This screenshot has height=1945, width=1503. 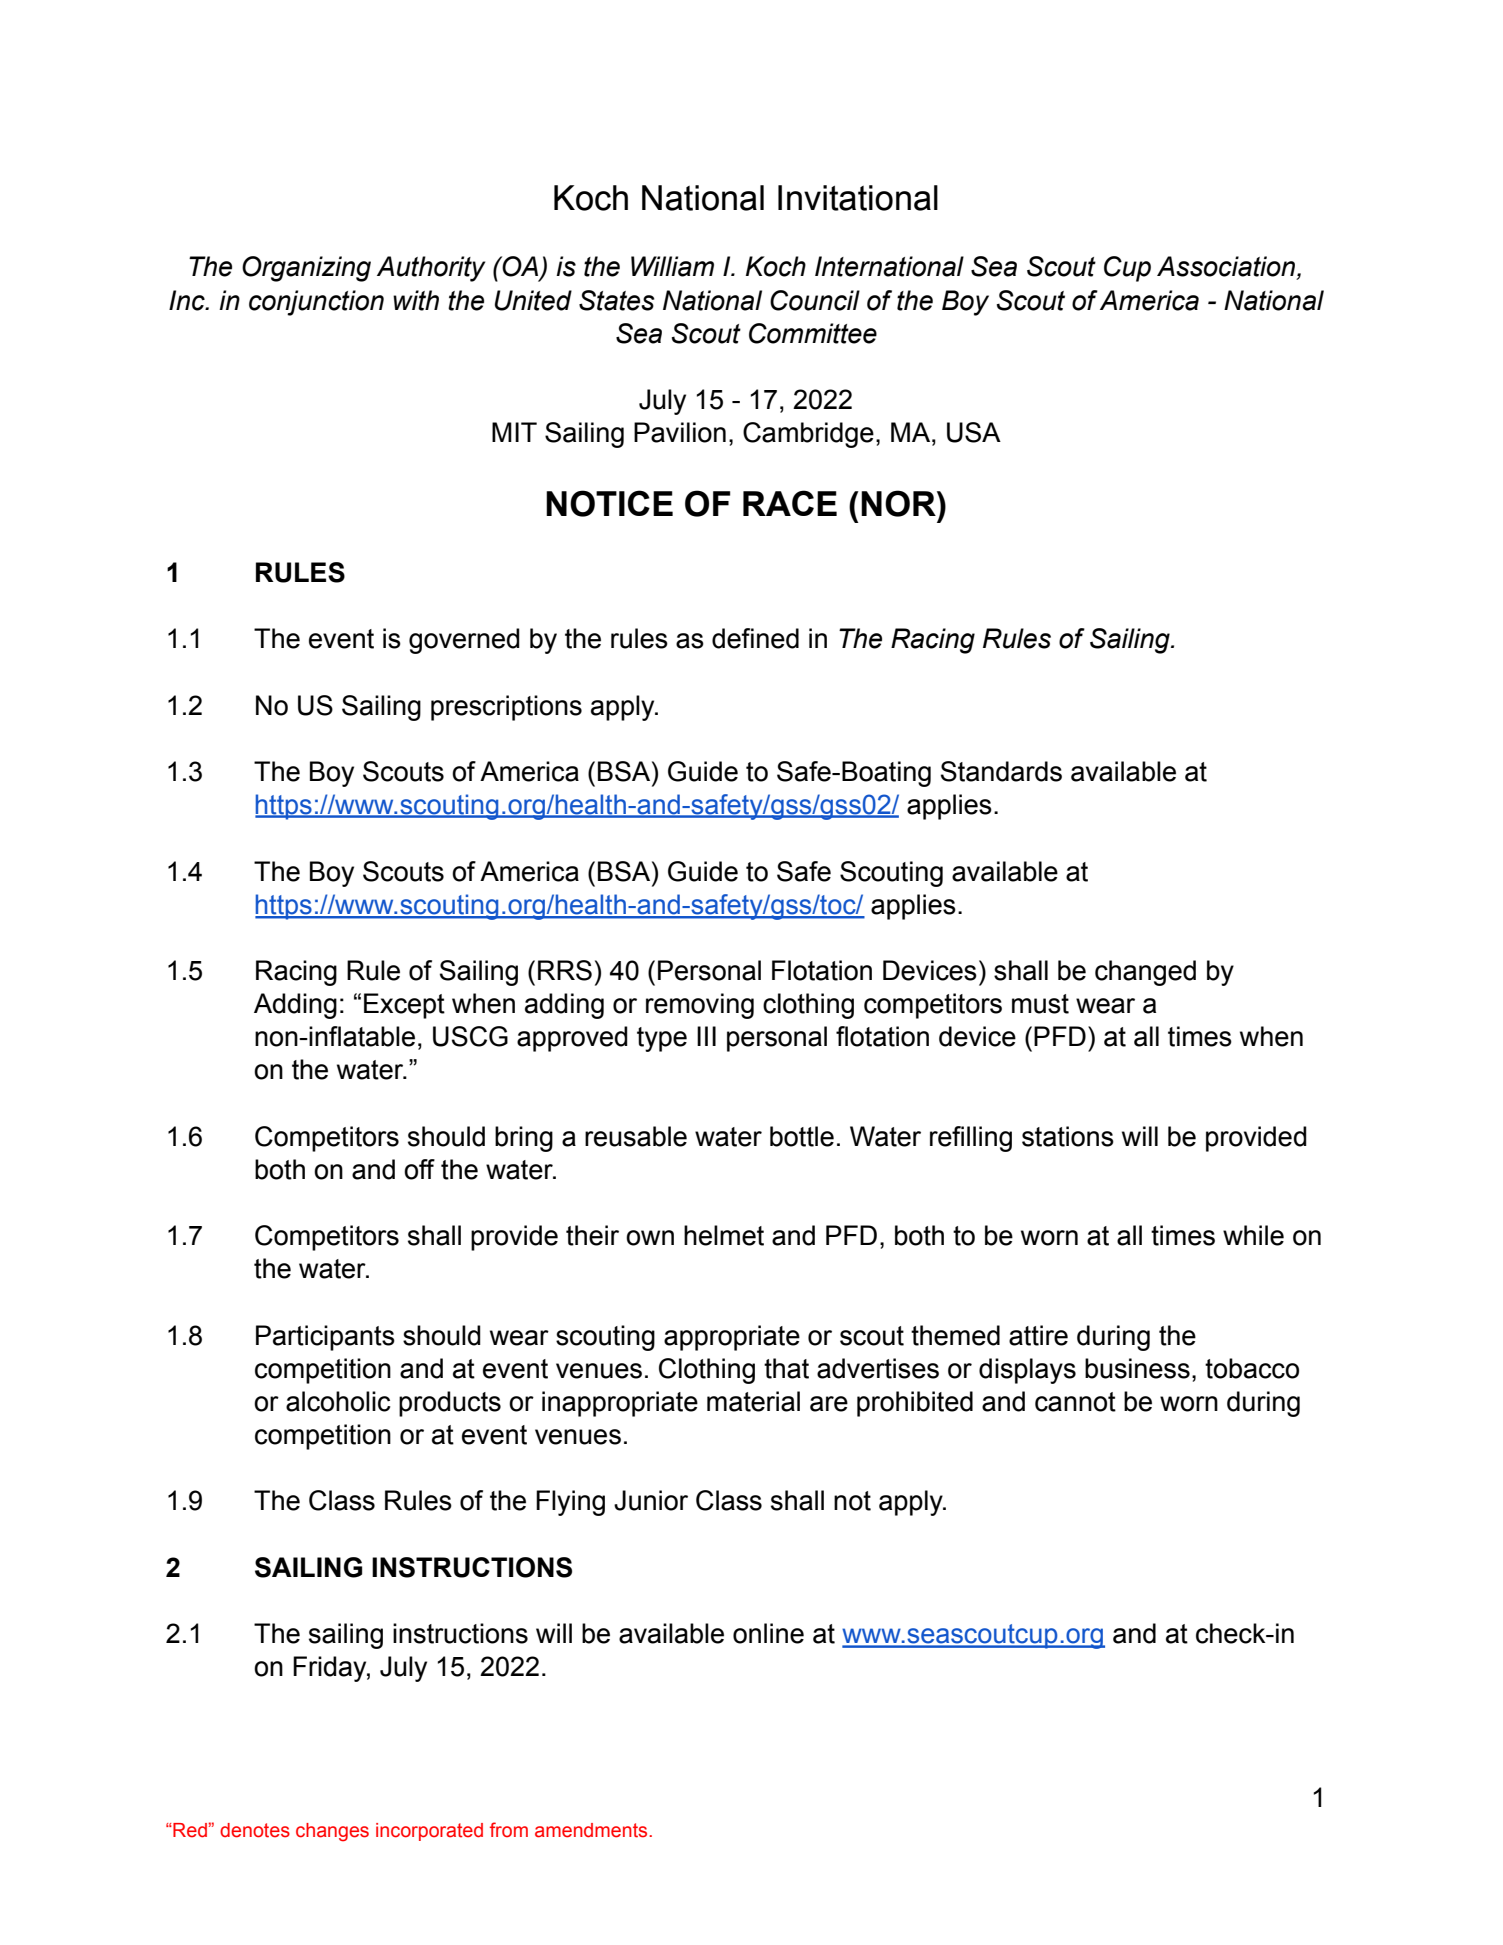 What do you see at coordinates (1227, 267) in the screenshot?
I see `Association` at bounding box center [1227, 267].
